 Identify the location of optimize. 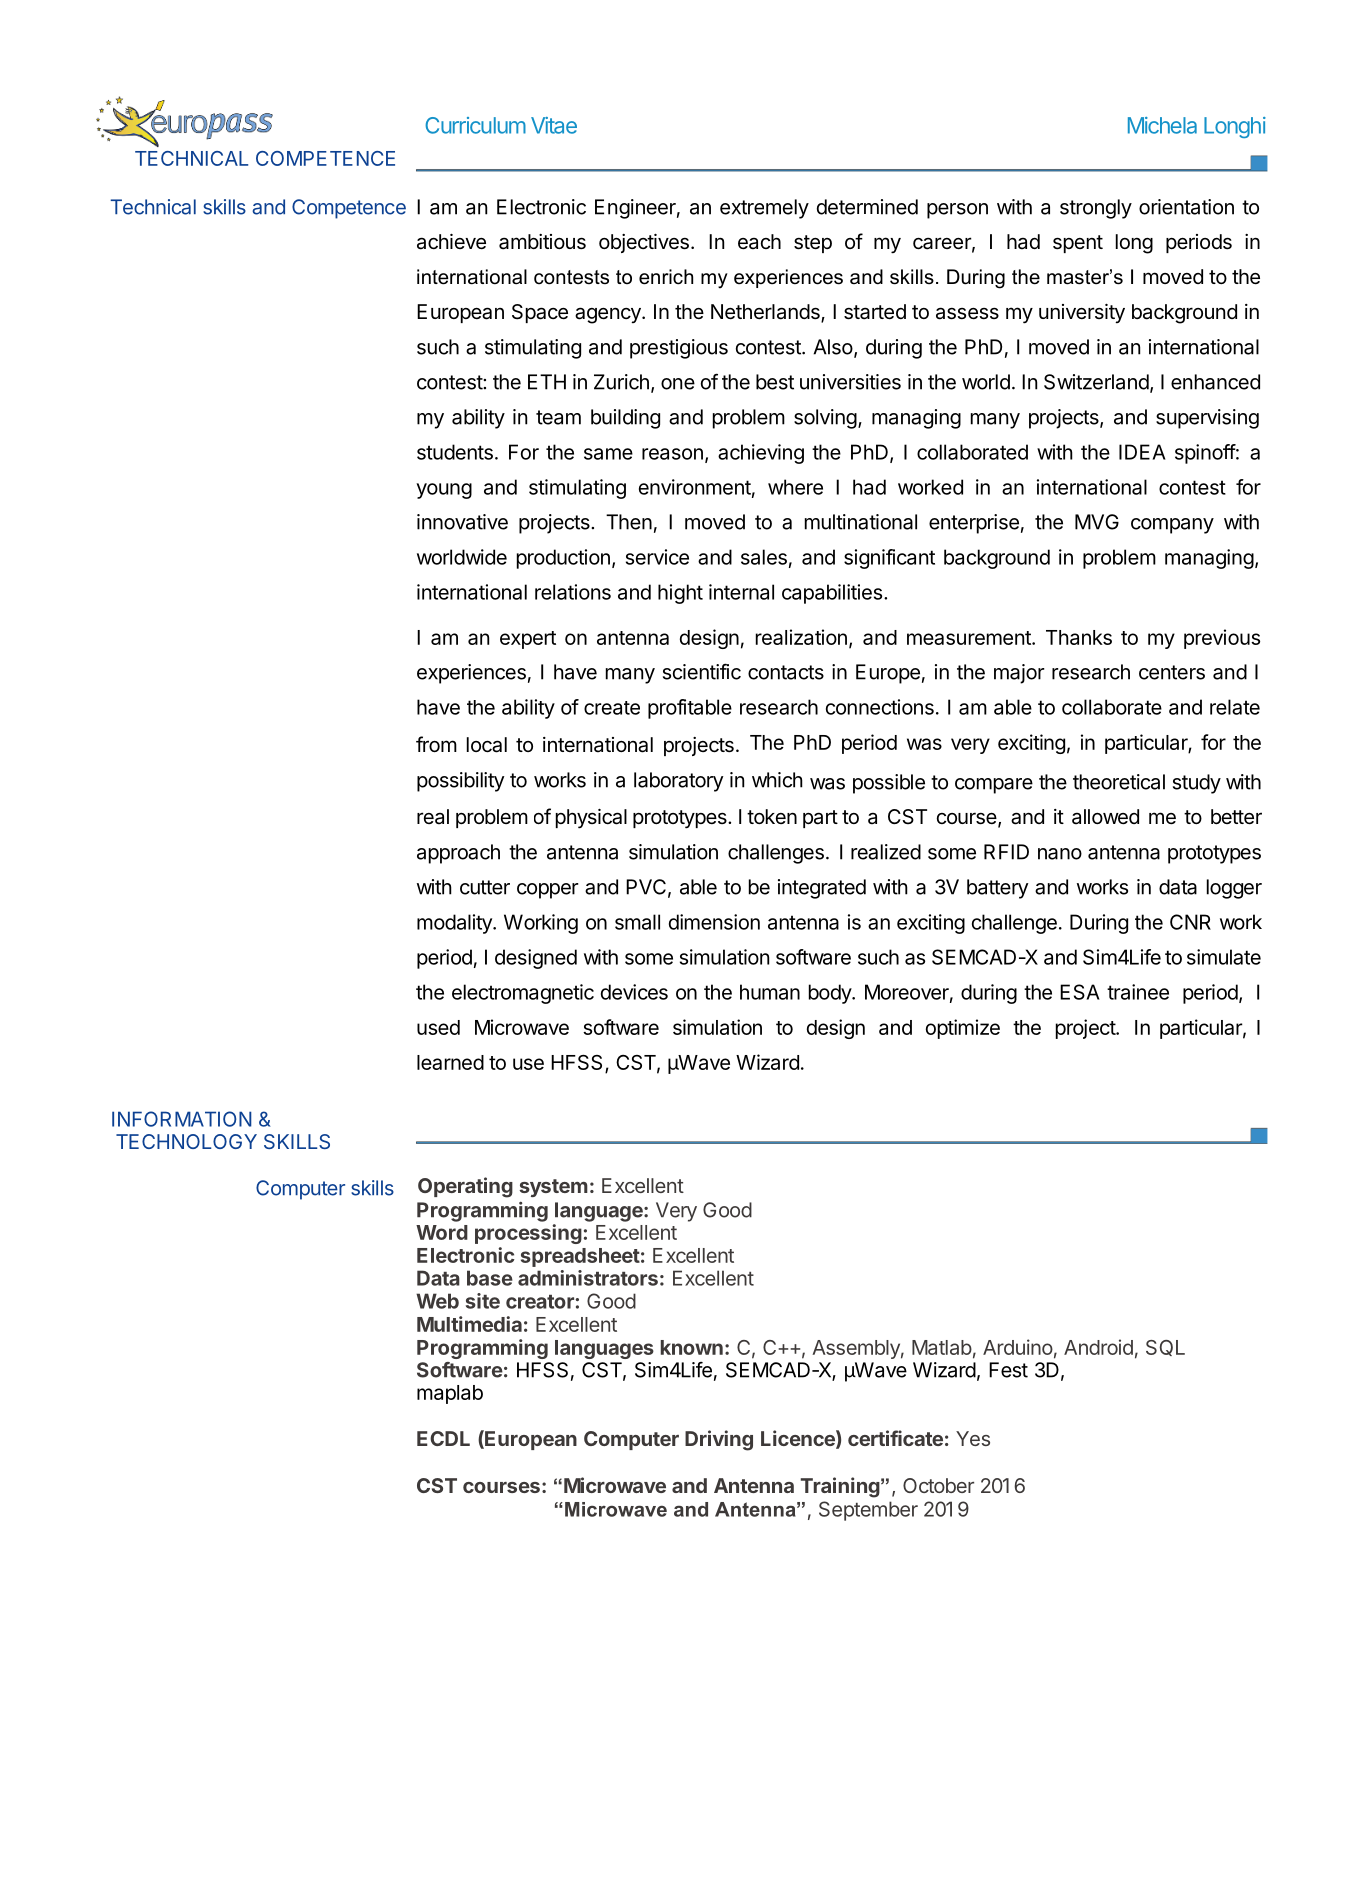
(963, 1029).
